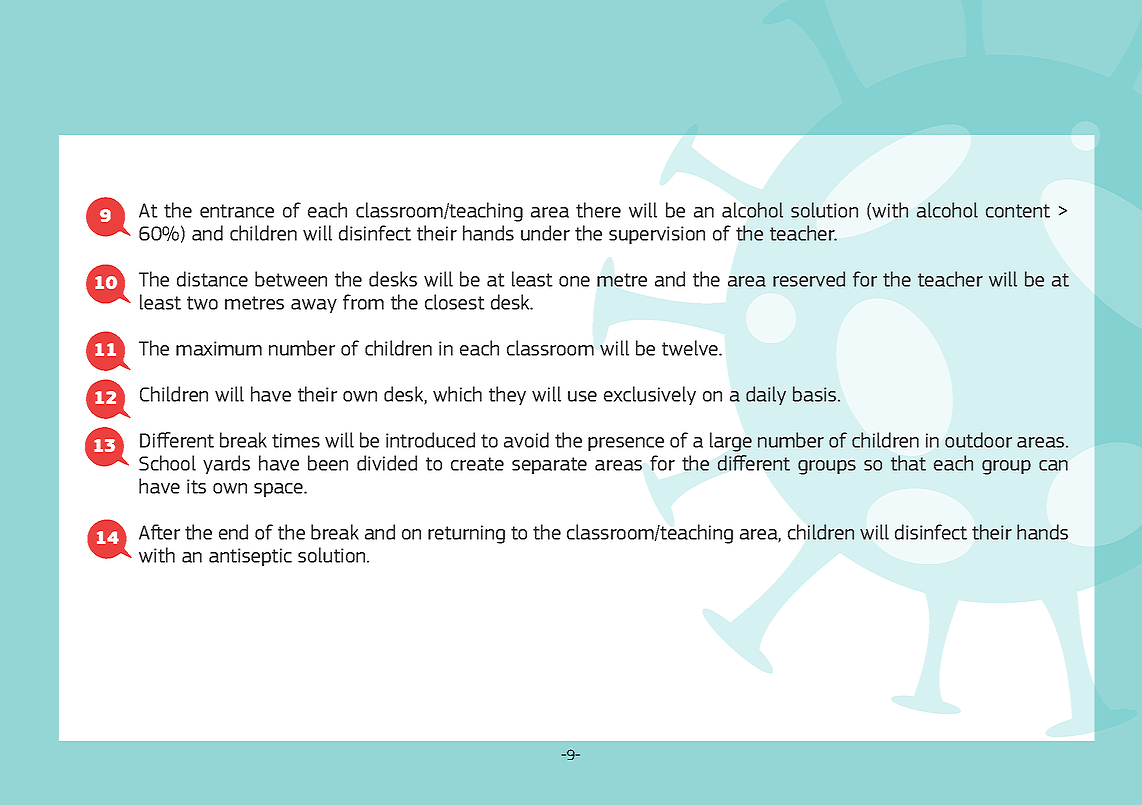 This screenshot has width=1142, height=805. What do you see at coordinates (250, 557) in the screenshot?
I see `antiseptic` at bounding box center [250, 557].
